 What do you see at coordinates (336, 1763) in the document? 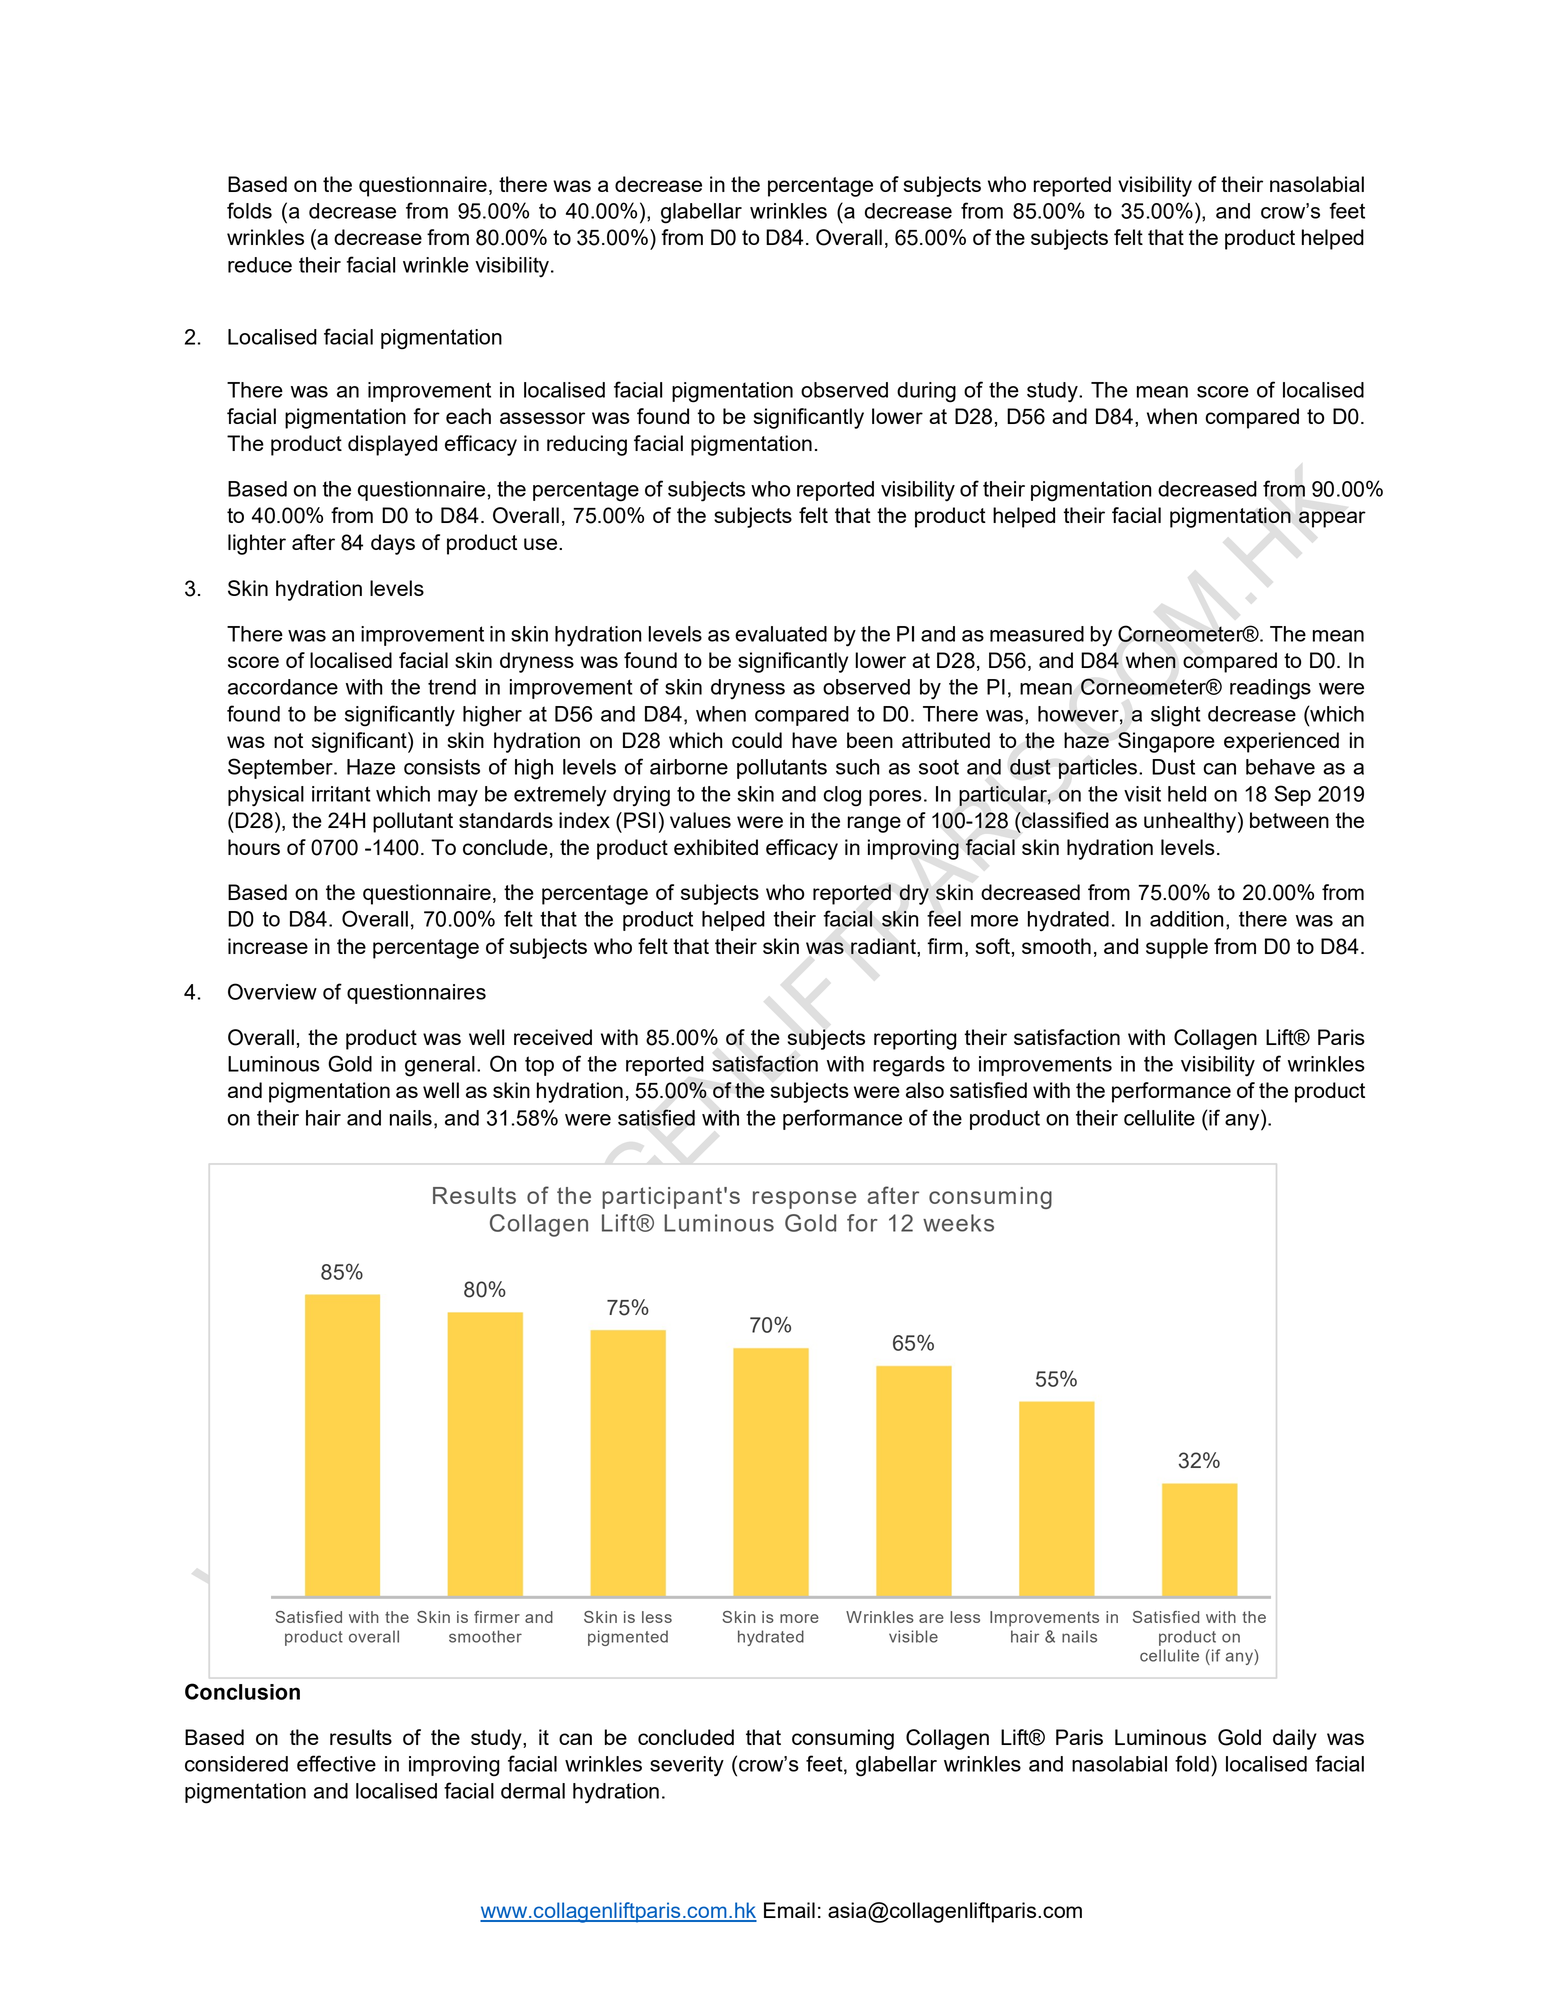
I see `effective` at bounding box center [336, 1763].
